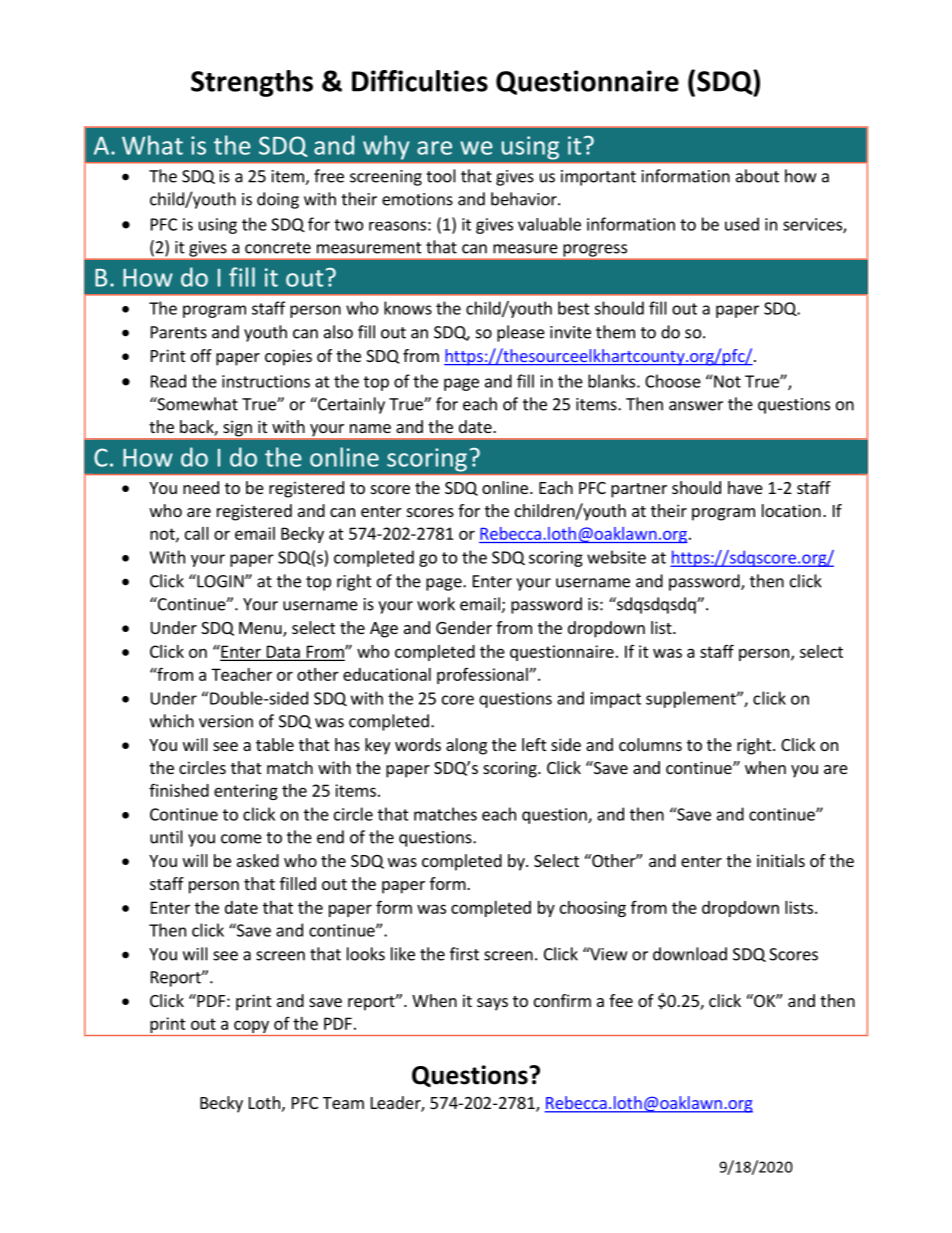 Image resolution: width=952 pixels, height=1233 pixels. I want to click on come, so click(241, 839).
